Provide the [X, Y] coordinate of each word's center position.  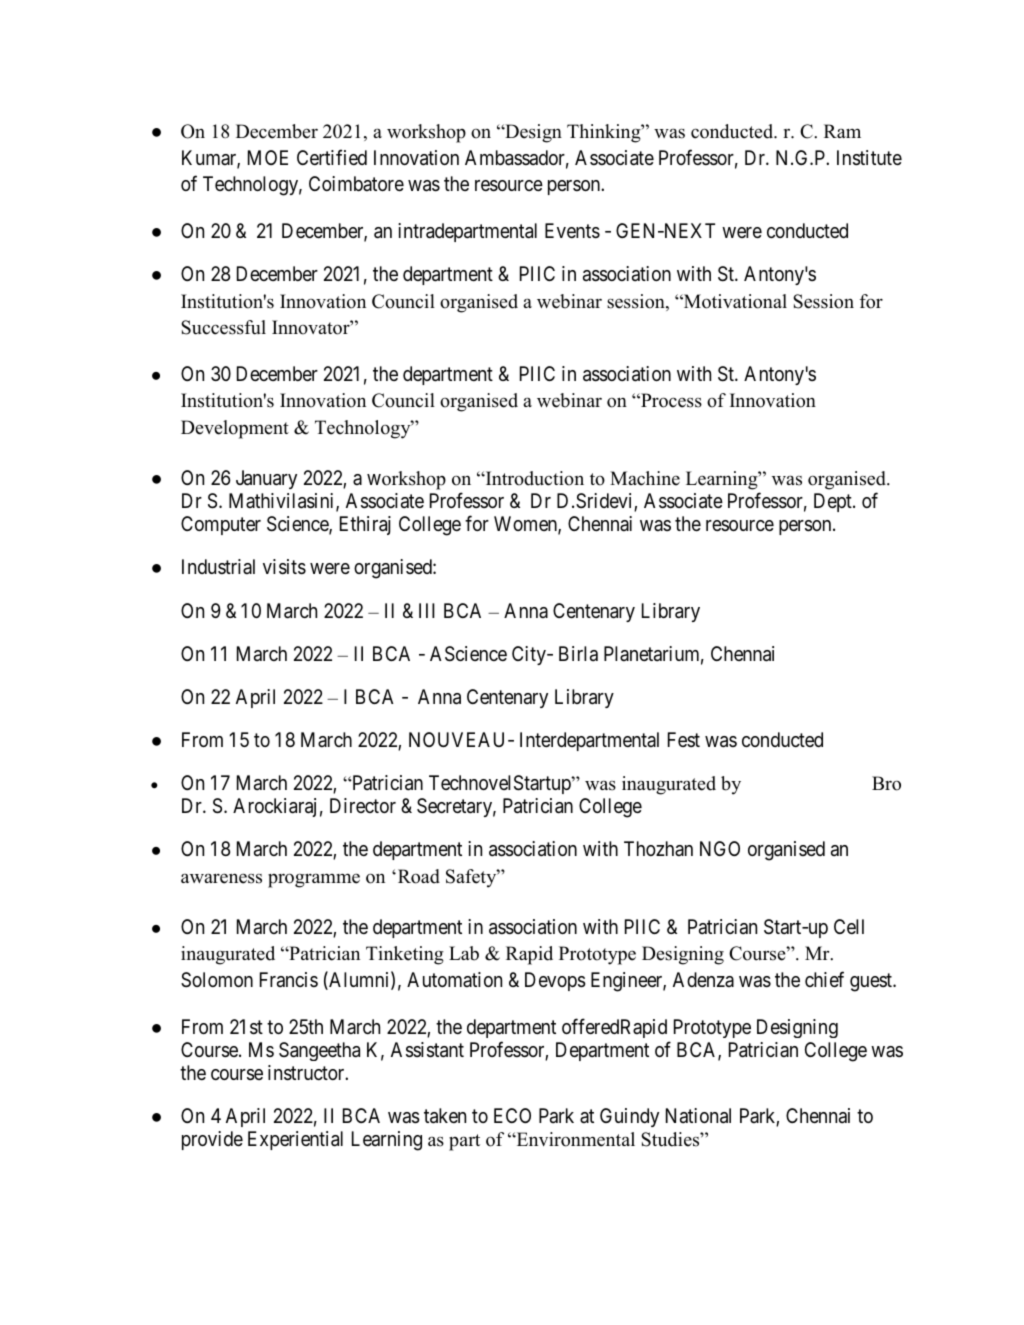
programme [314, 880]
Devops [555, 981]
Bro [886, 783]
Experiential [295, 1140]
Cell [849, 926]
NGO [720, 848]
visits [284, 567]
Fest [684, 739]
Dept [834, 502]
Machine [645, 478]
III [427, 610]
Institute [869, 158]
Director [363, 805]
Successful [223, 327]
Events [572, 231]
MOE [268, 157]
